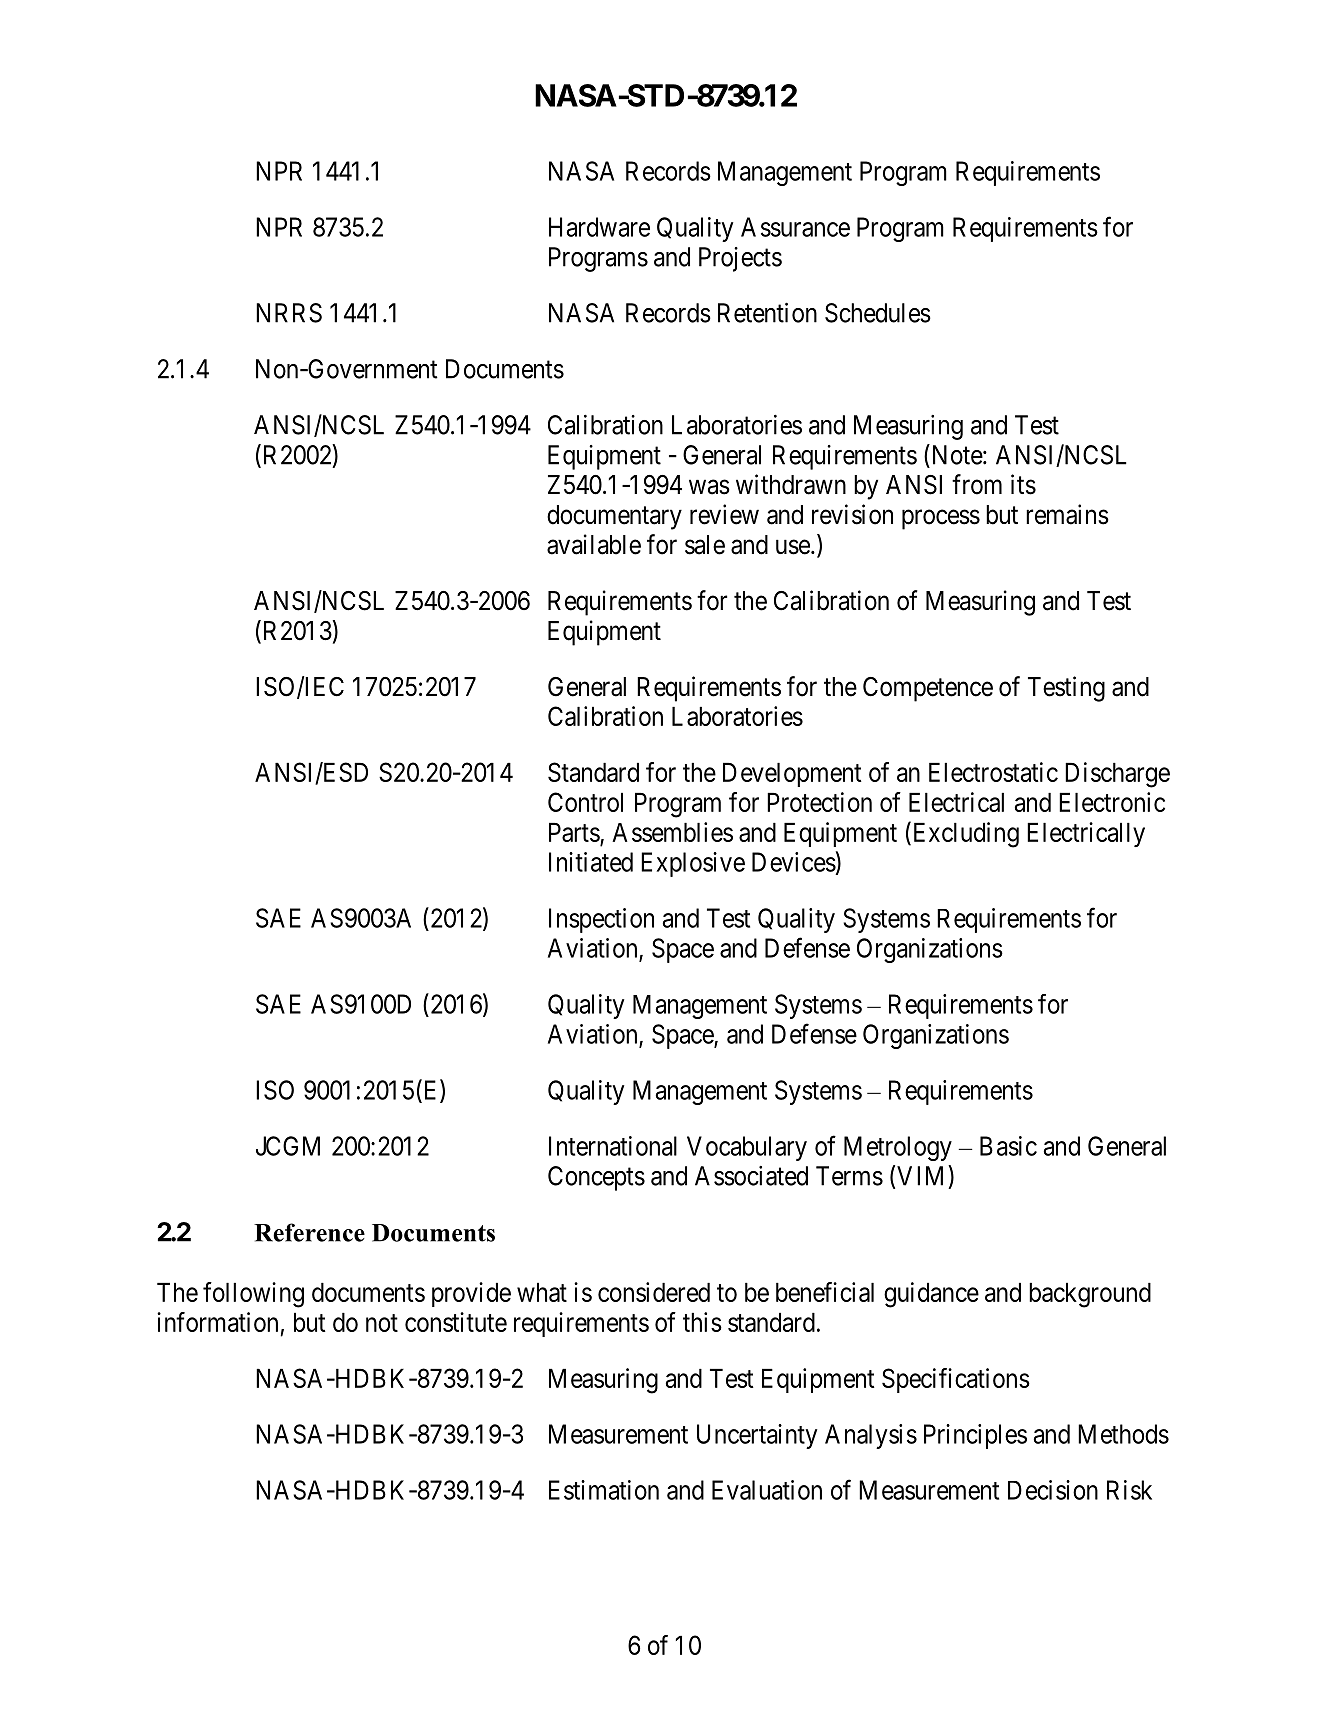 This screenshot has height=1718, width=1328. I want to click on Explosive, so click(693, 864).
